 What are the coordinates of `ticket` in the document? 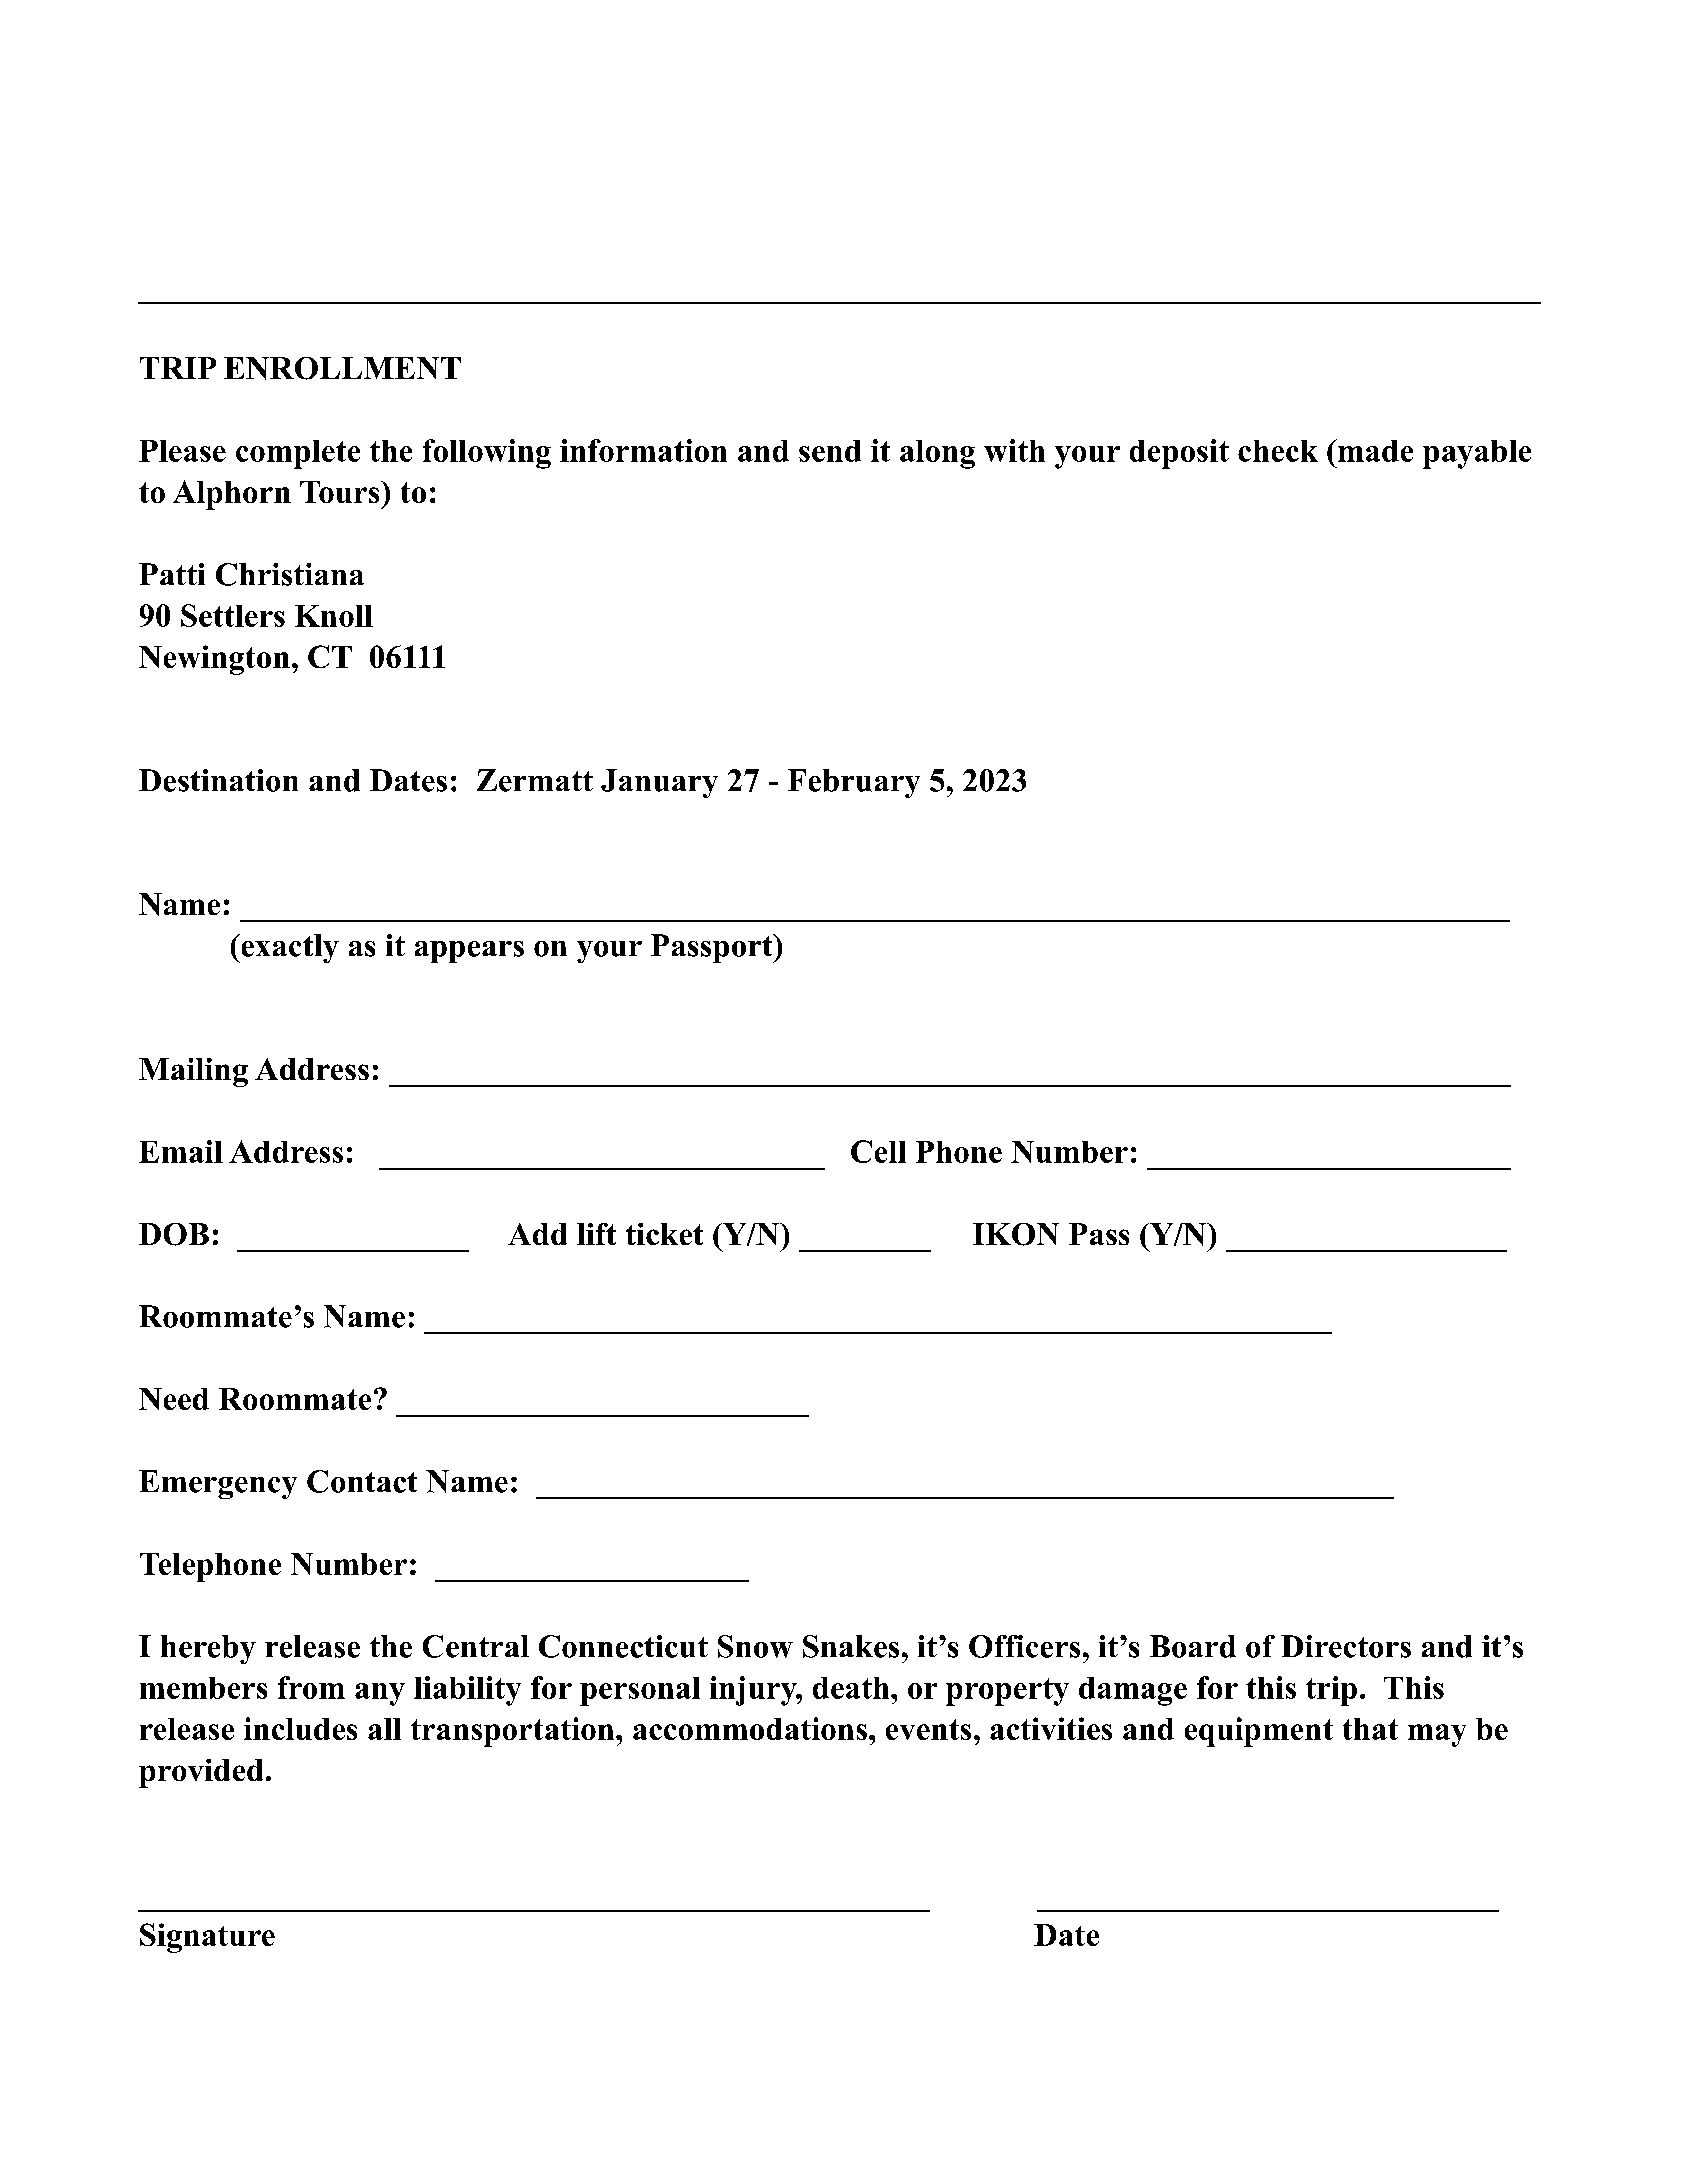 It's located at (664, 1234).
